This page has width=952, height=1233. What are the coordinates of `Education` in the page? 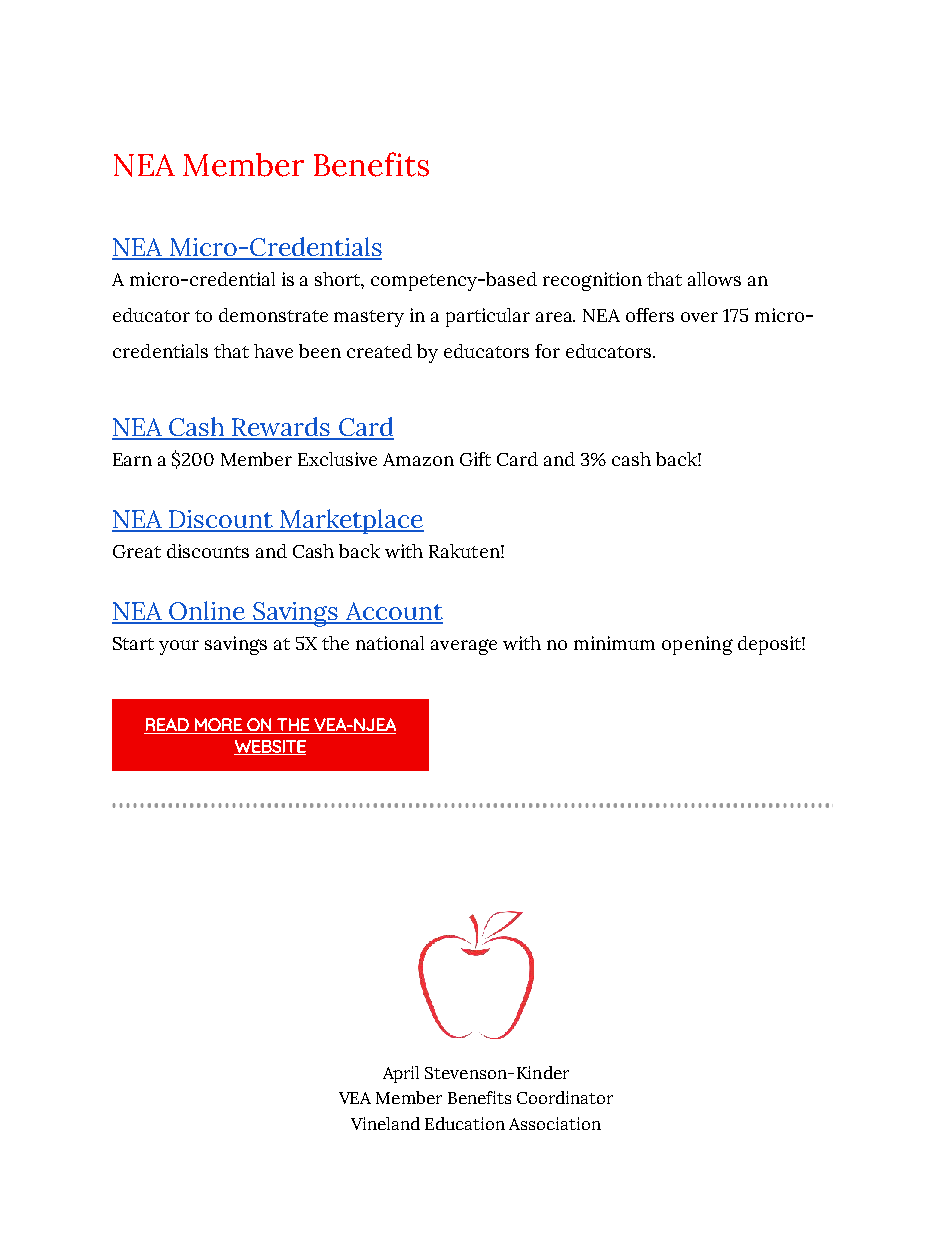 It's located at (465, 1123).
